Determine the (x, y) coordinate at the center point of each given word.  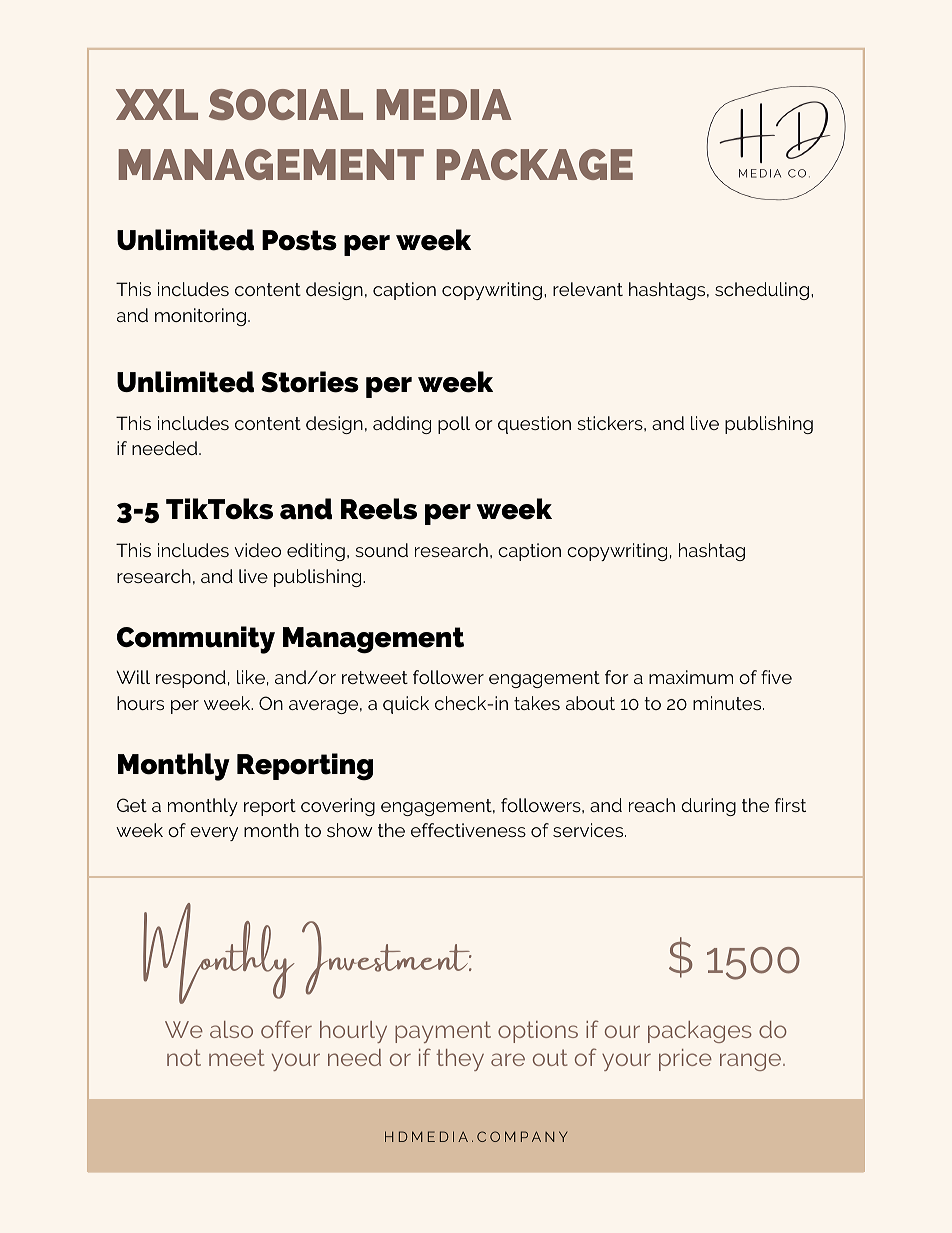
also (231, 1029)
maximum (691, 677)
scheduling (762, 291)
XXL (157, 104)
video (258, 550)
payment (443, 1032)
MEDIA (444, 104)
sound (381, 550)
